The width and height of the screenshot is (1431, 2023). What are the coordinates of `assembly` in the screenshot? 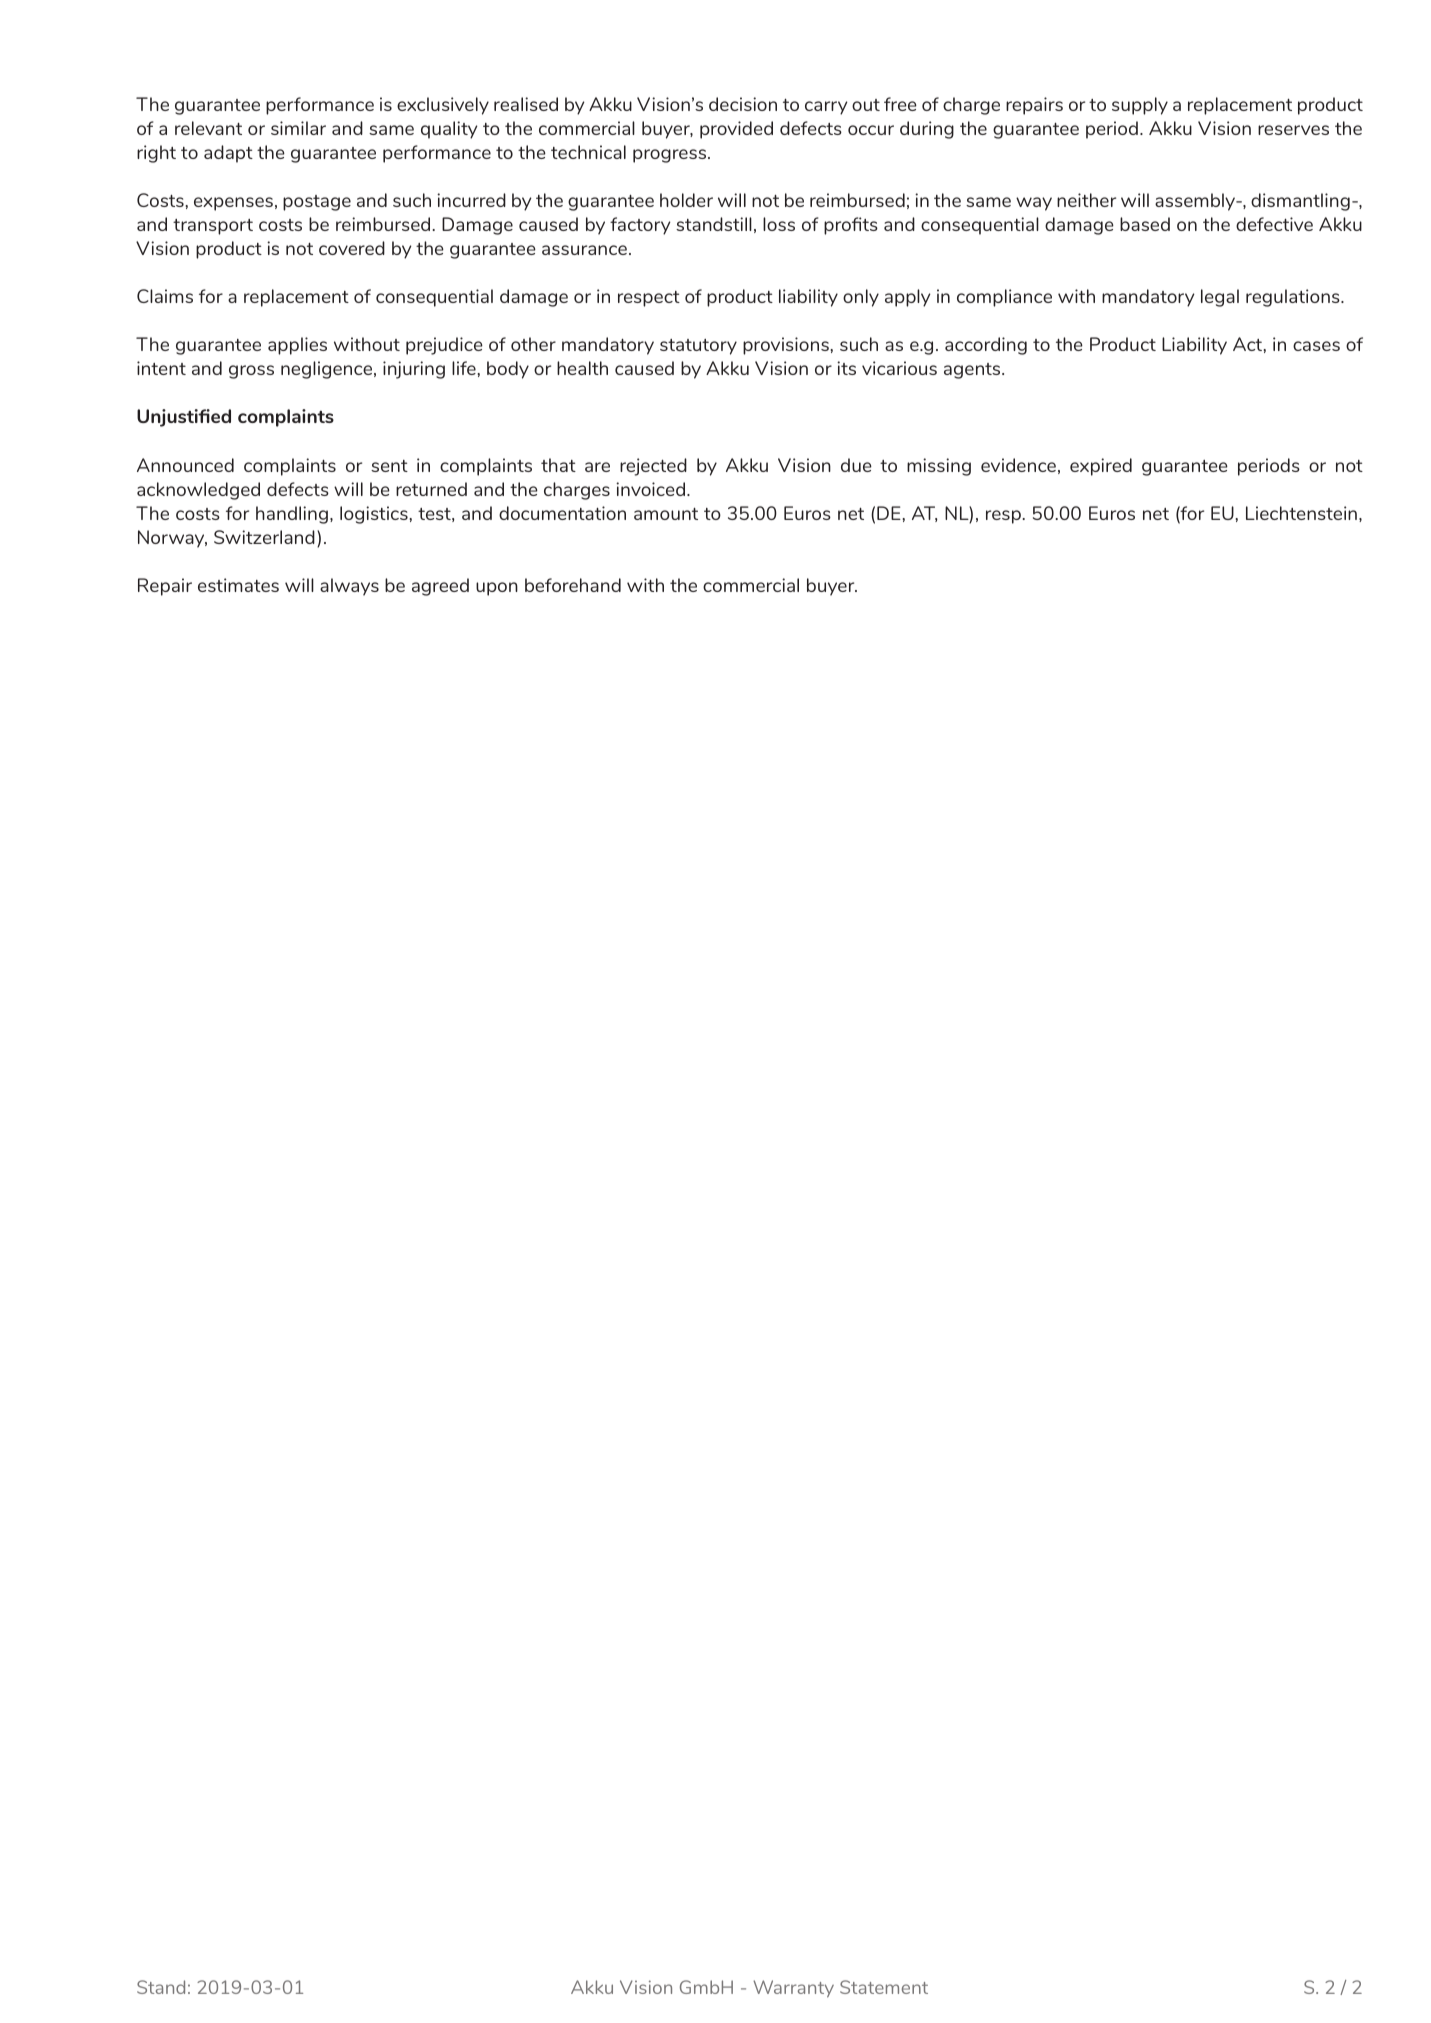 It's located at (1196, 202).
